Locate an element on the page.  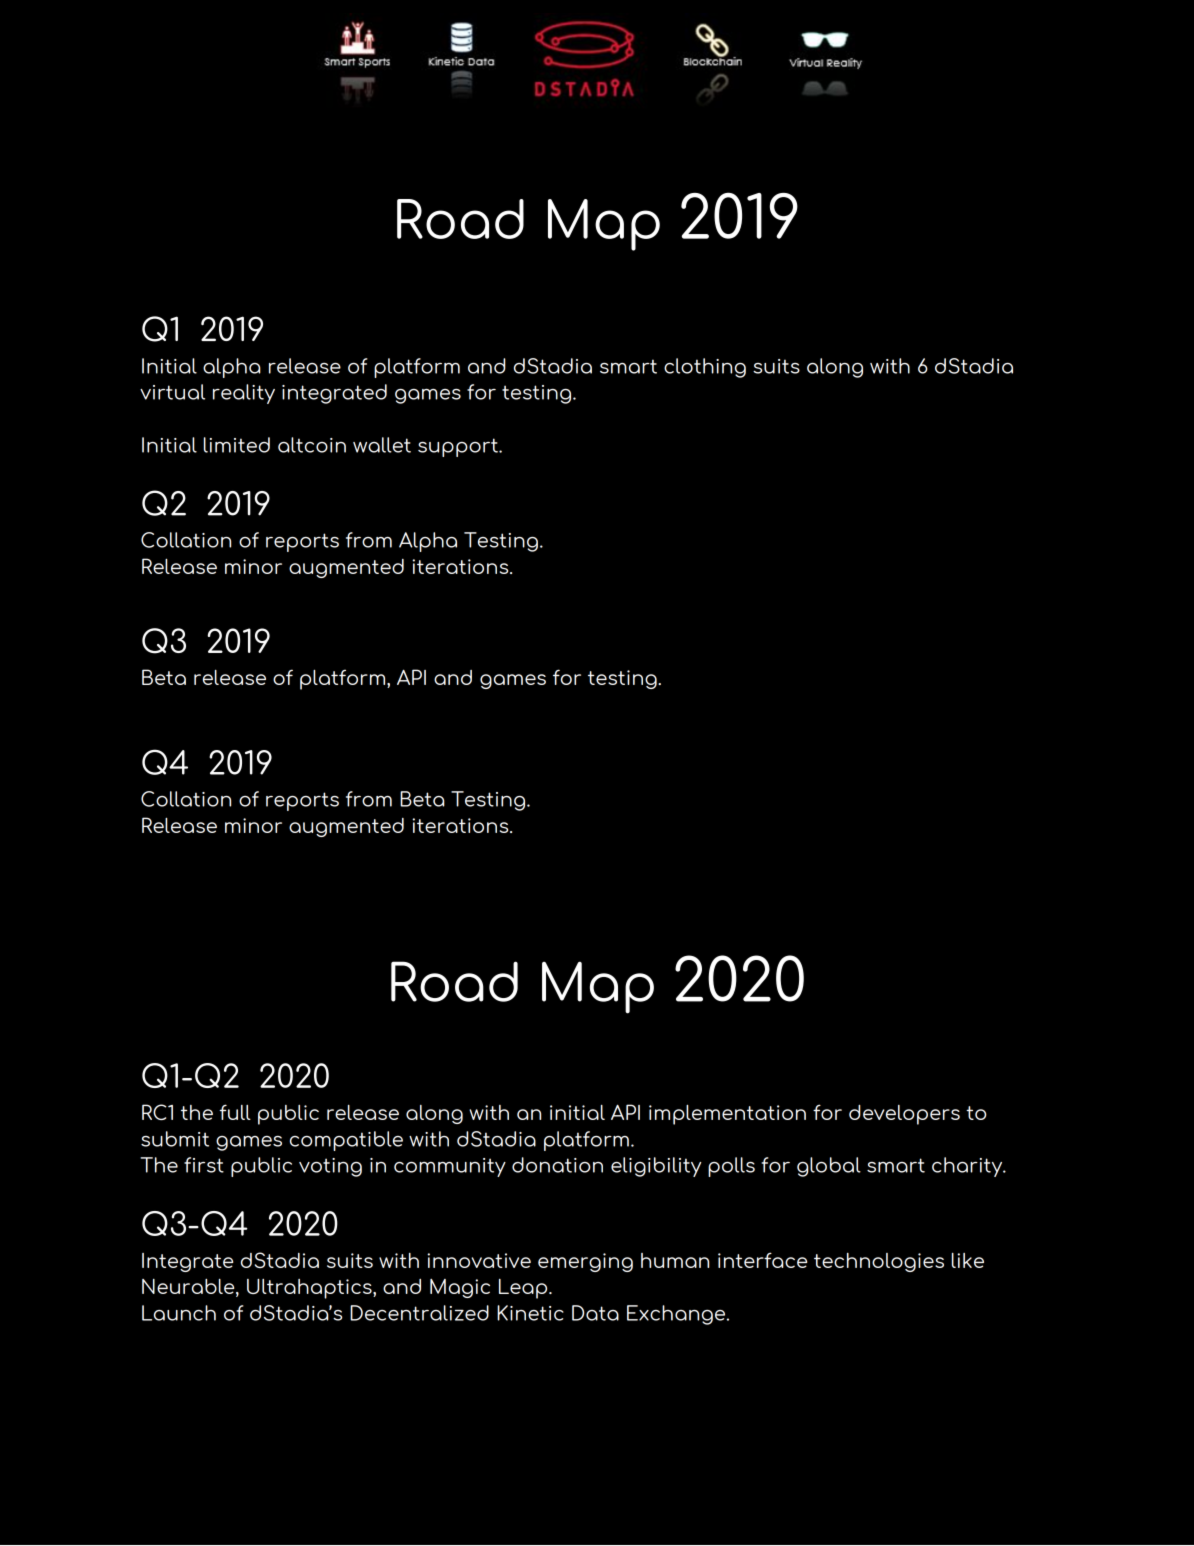
altcoin is located at coordinates (312, 445).
